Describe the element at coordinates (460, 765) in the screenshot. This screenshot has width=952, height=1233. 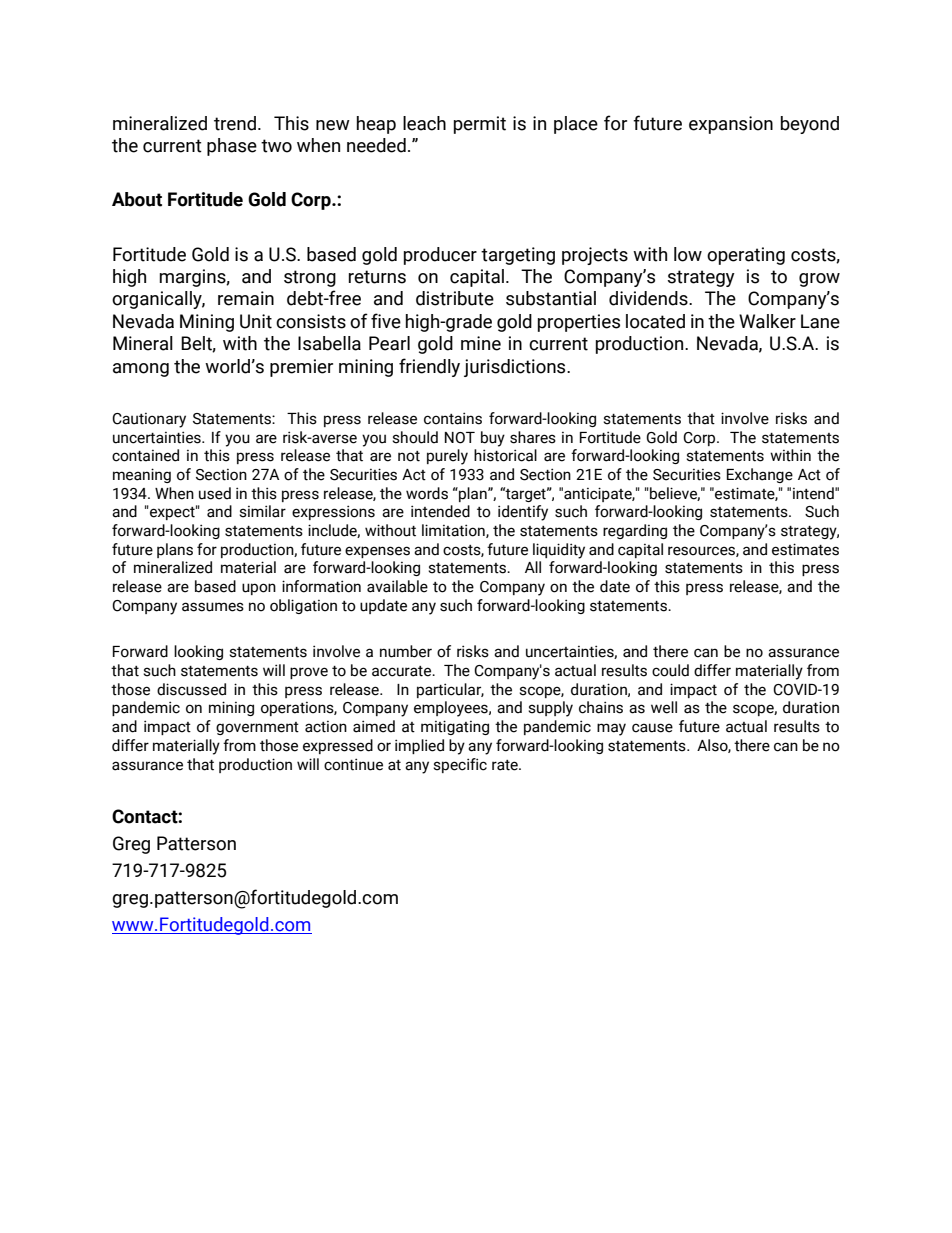
I see `specific` at that location.
